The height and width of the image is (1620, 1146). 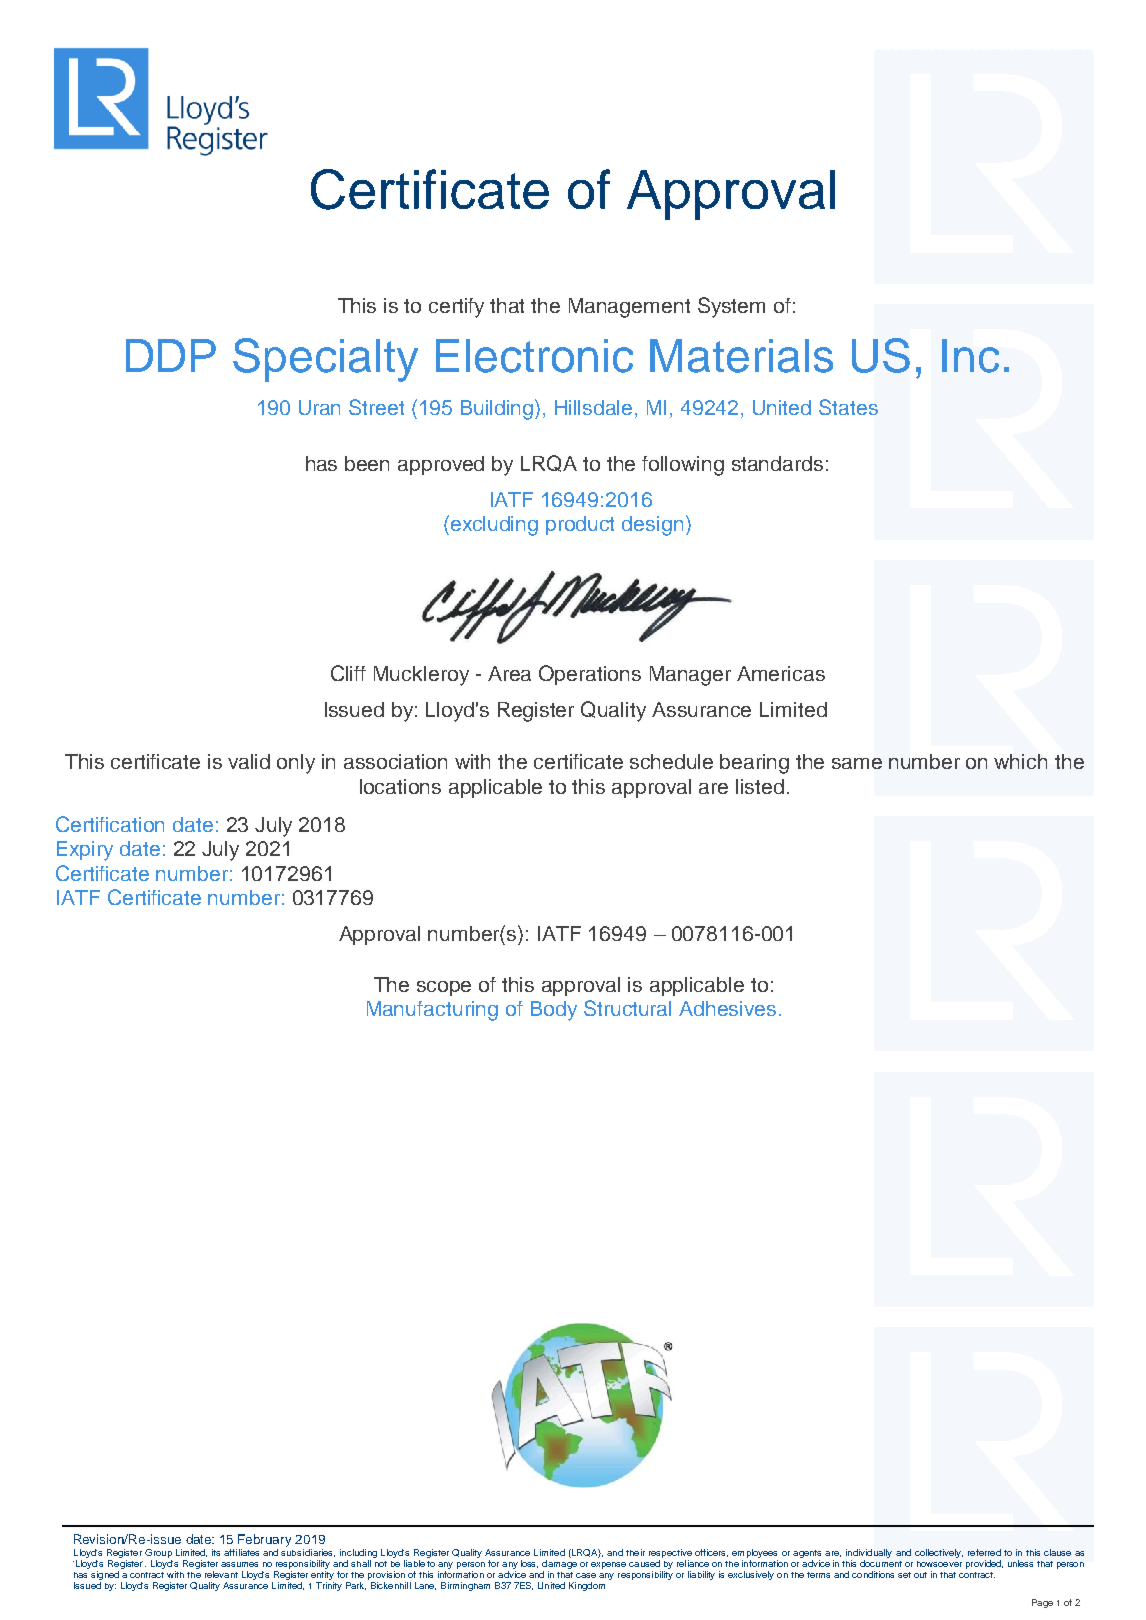 What do you see at coordinates (554, 1011) in the image?
I see `Body` at bounding box center [554, 1011].
